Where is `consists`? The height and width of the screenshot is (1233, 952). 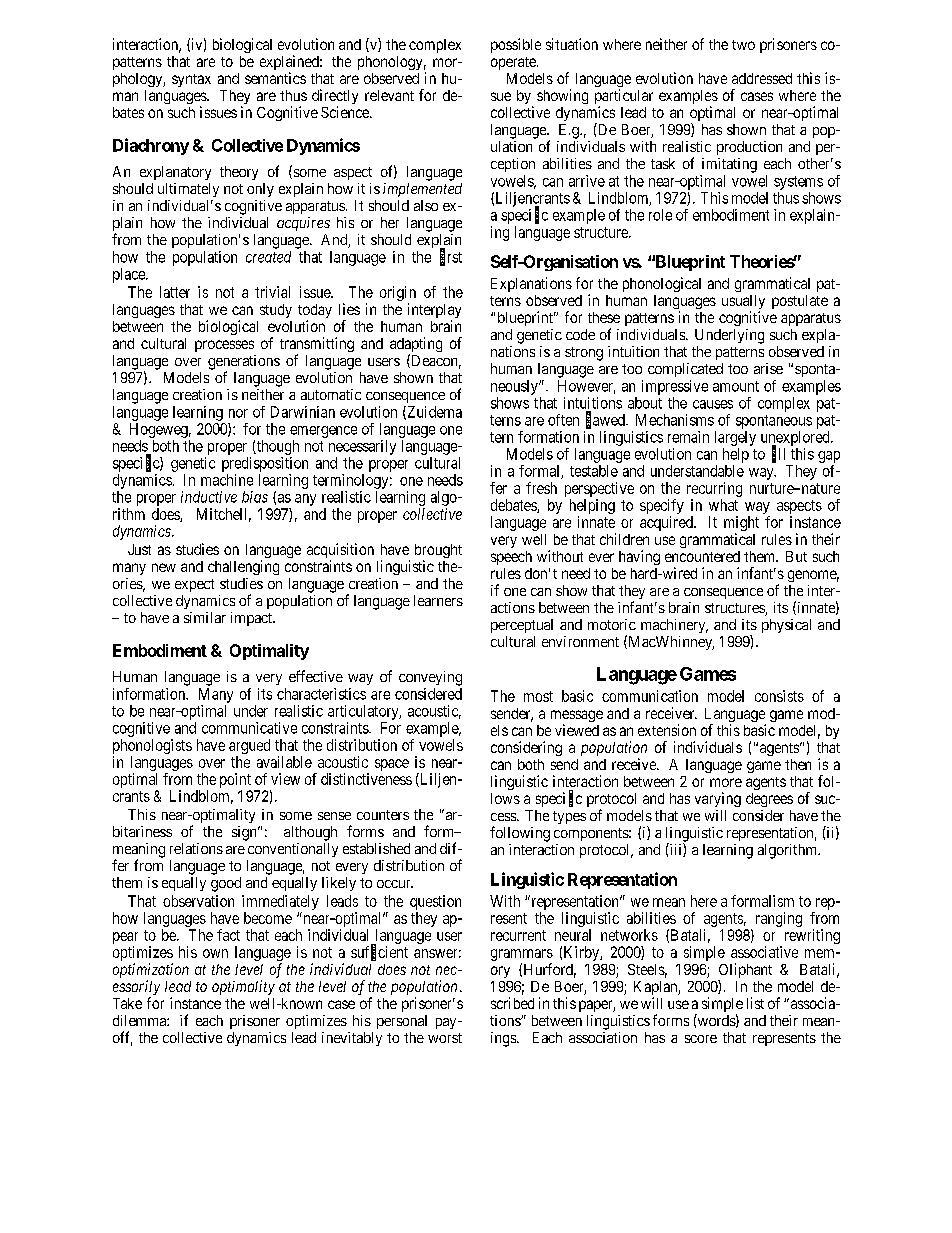 consists is located at coordinates (779, 696).
